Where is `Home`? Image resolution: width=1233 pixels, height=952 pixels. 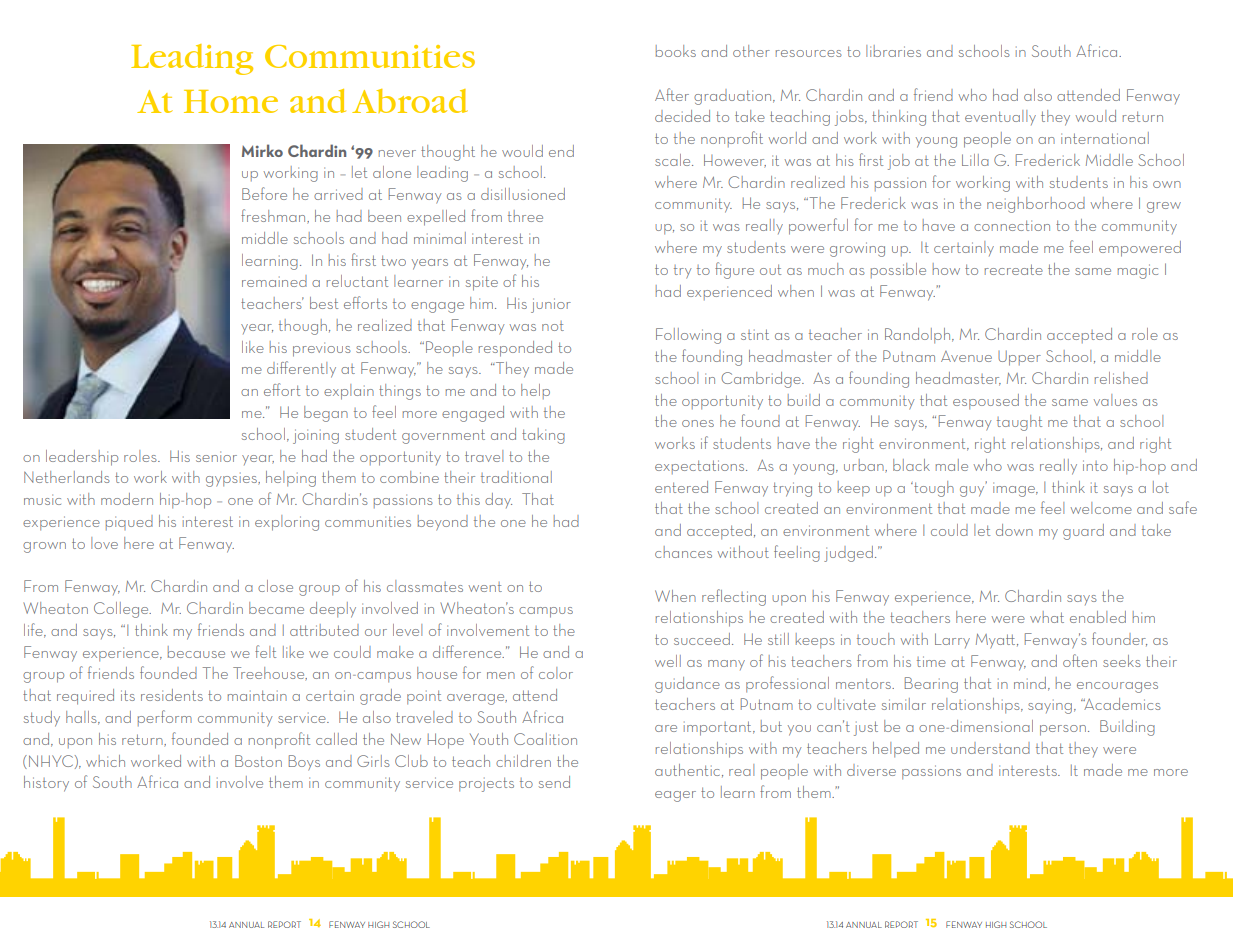 Home is located at coordinates (231, 101).
